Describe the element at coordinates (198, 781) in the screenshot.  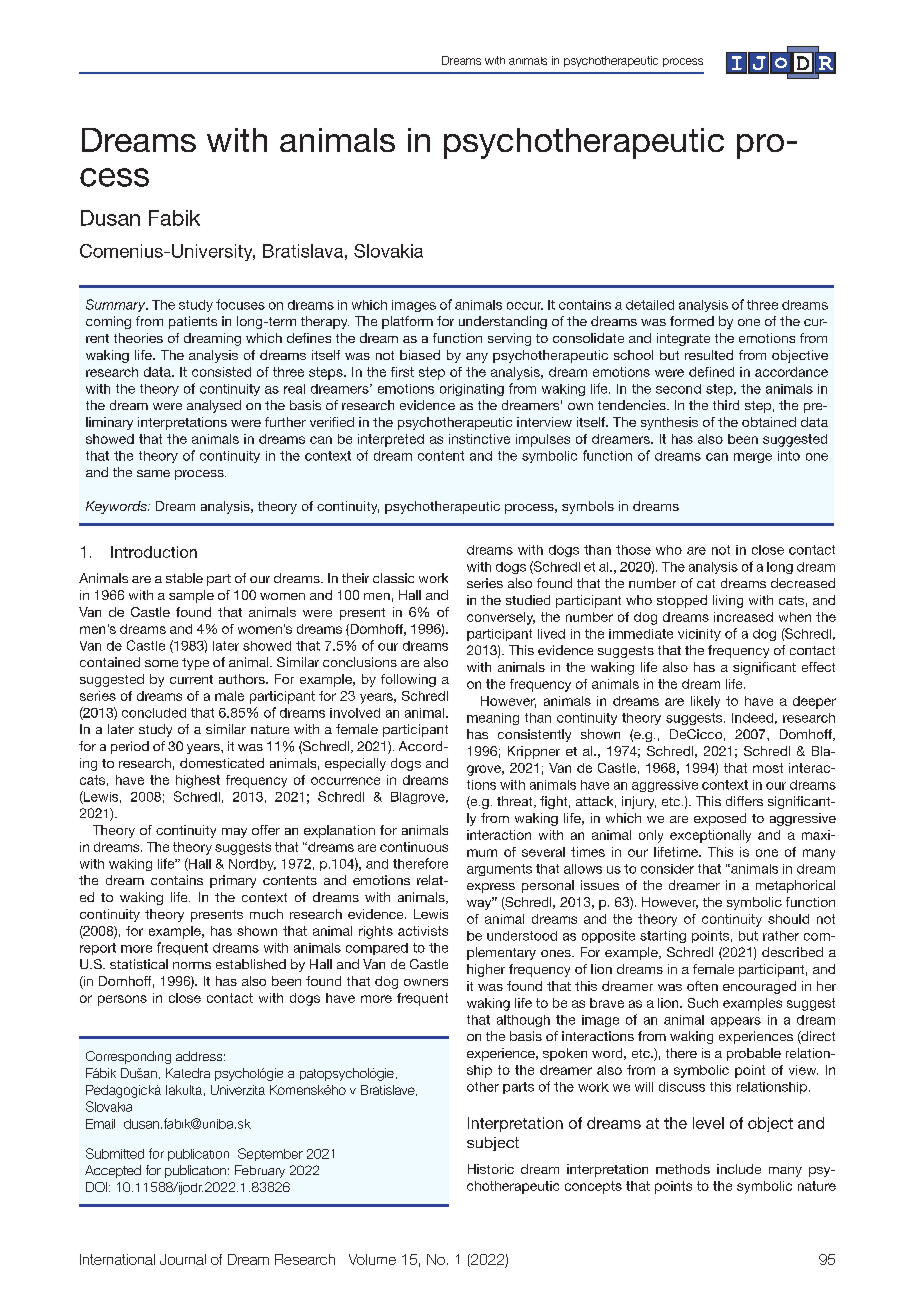
I see `highest` at that location.
